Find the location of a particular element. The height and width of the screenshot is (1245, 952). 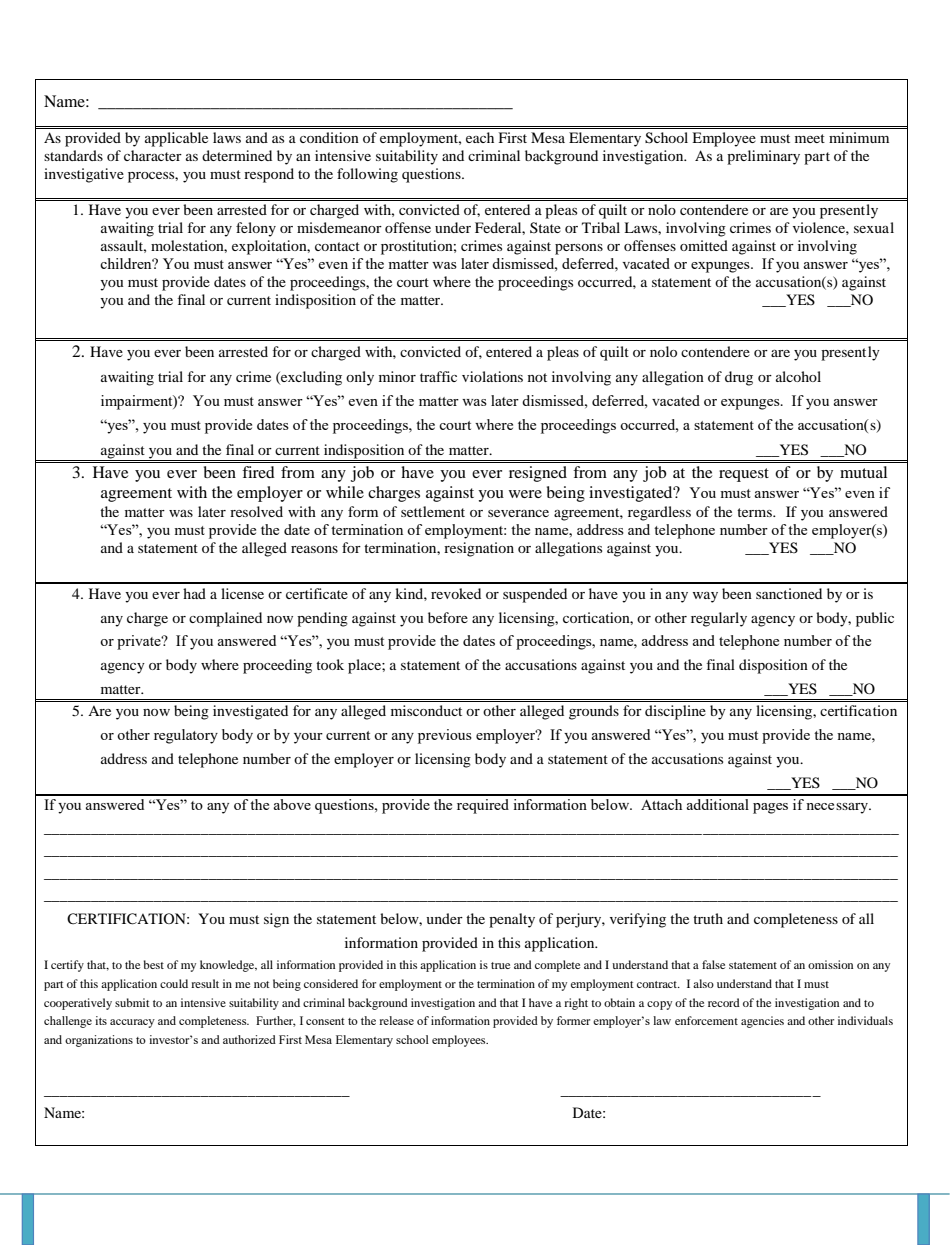

alcohol is located at coordinates (798, 376).
